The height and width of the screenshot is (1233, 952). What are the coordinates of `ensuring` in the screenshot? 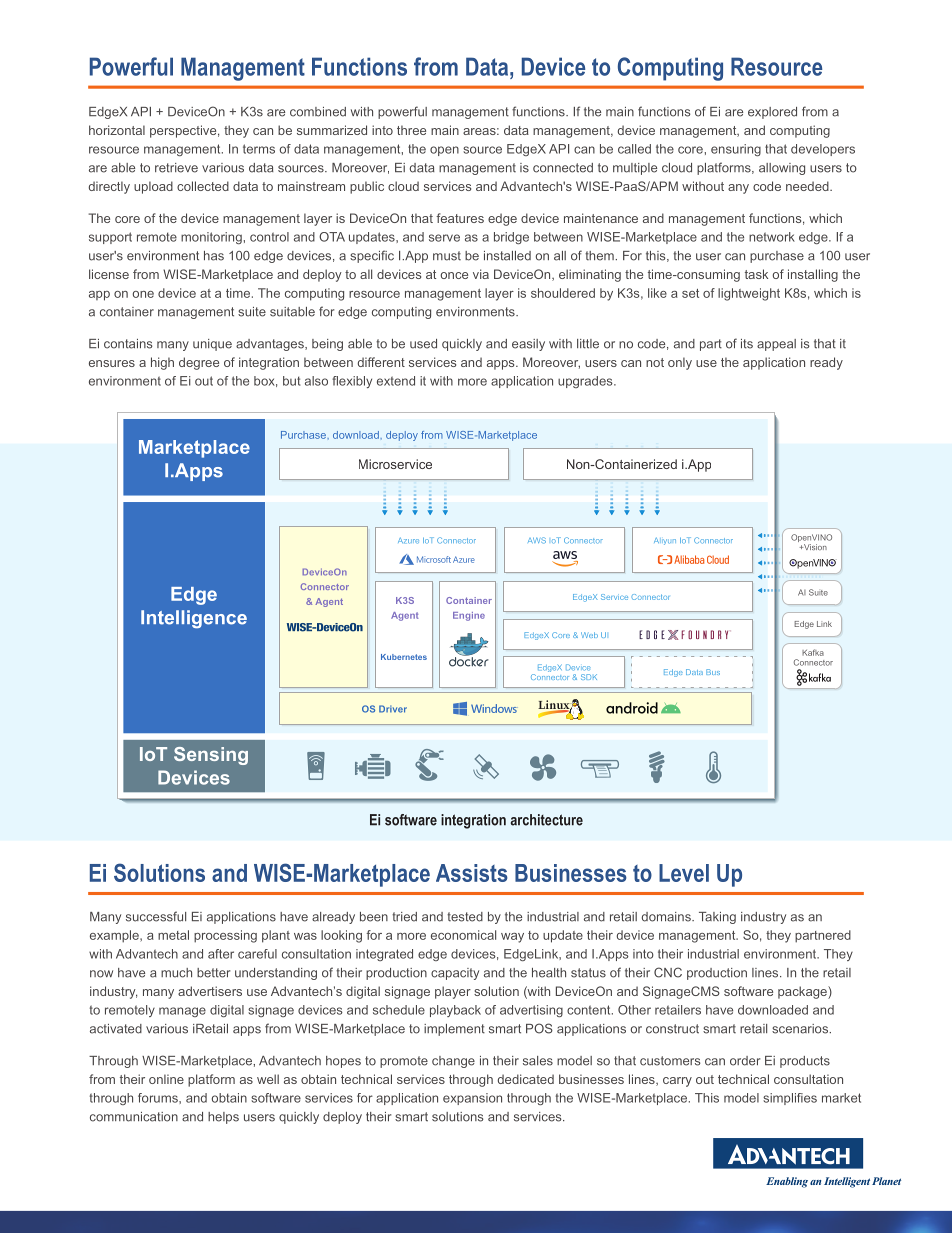 It's located at (736, 150).
